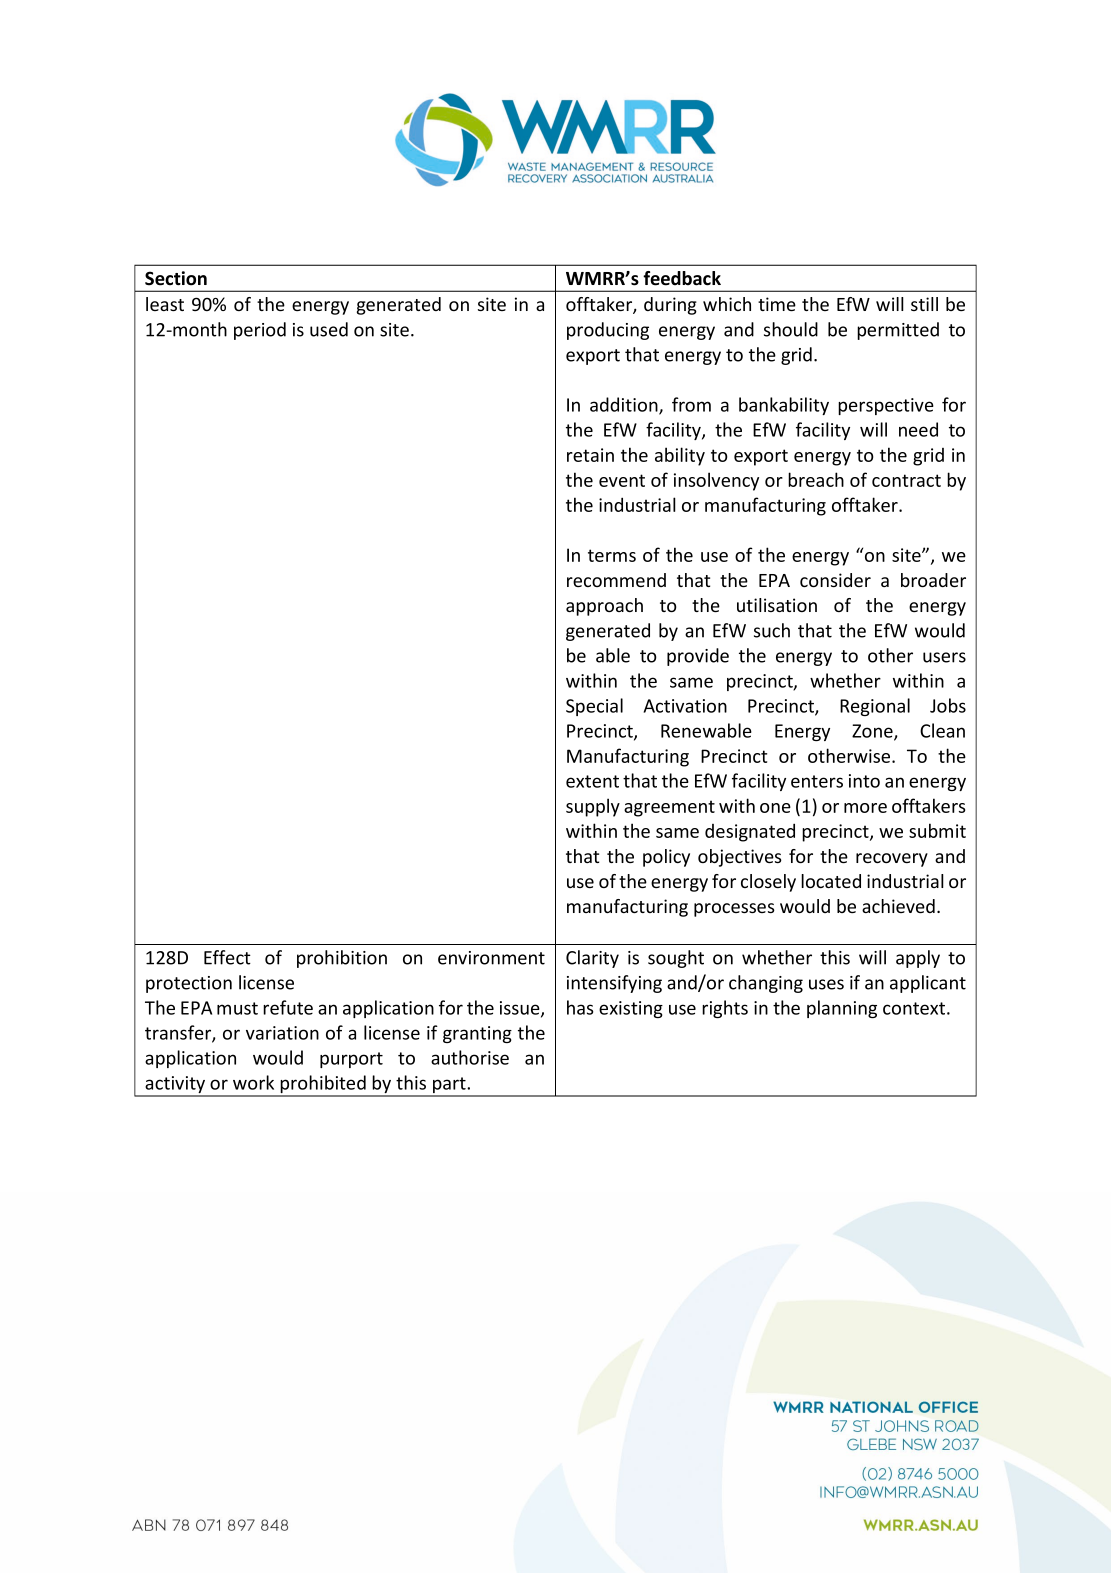 Image resolution: width=1111 pixels, height=1573 pixels. I want to click on Activation, so click(685, 706).
